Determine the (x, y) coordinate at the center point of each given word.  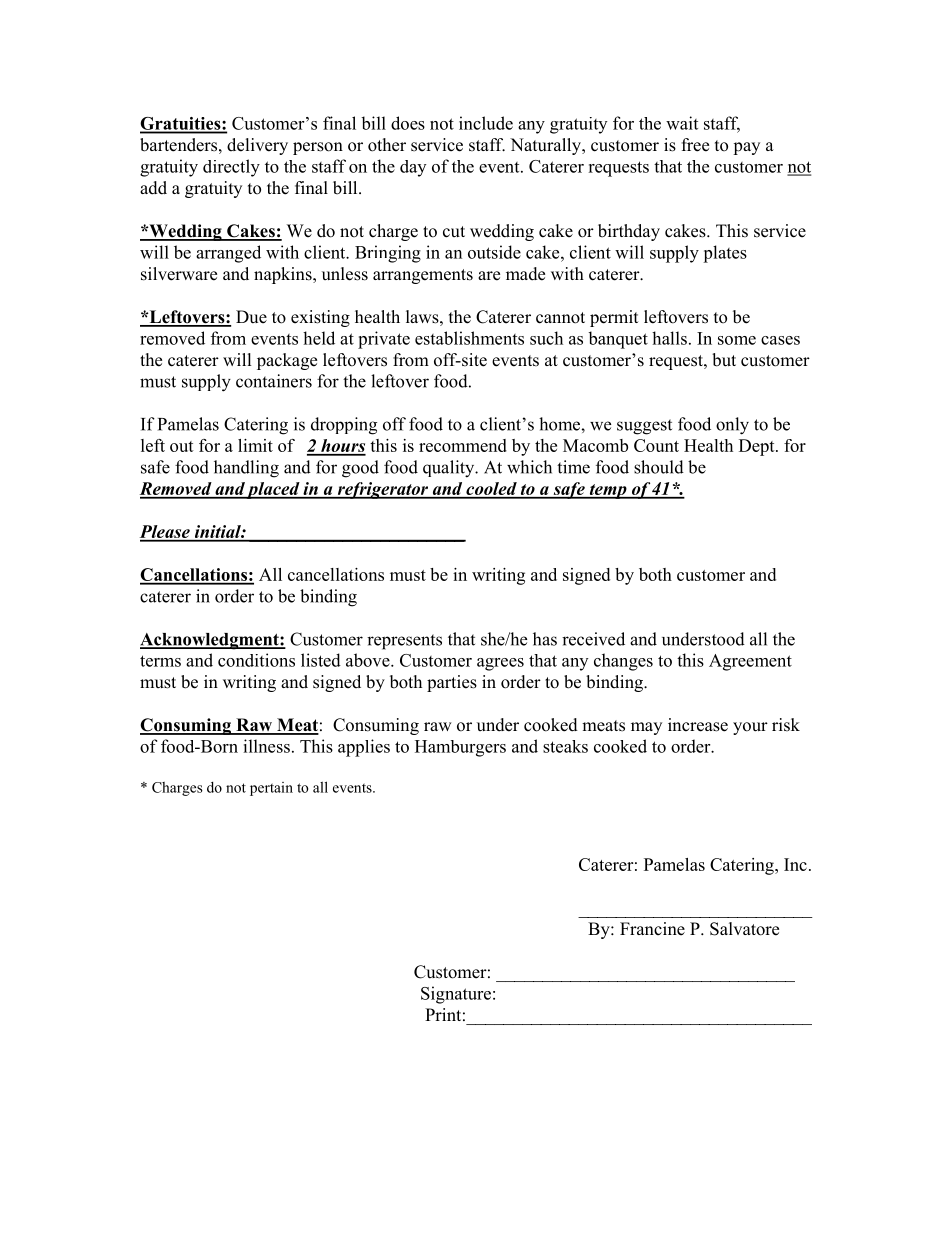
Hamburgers (460, 748)
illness (266, 746)
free (695, 145)
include (486, 123)
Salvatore (744, 929)
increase (698, 725)
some (737, 340)
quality (450, 469)
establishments (469, 338)
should (659, 467)
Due (251, 317)
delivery (257, 146)
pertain (271, 789)
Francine (652, 929)
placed (273, 490)
